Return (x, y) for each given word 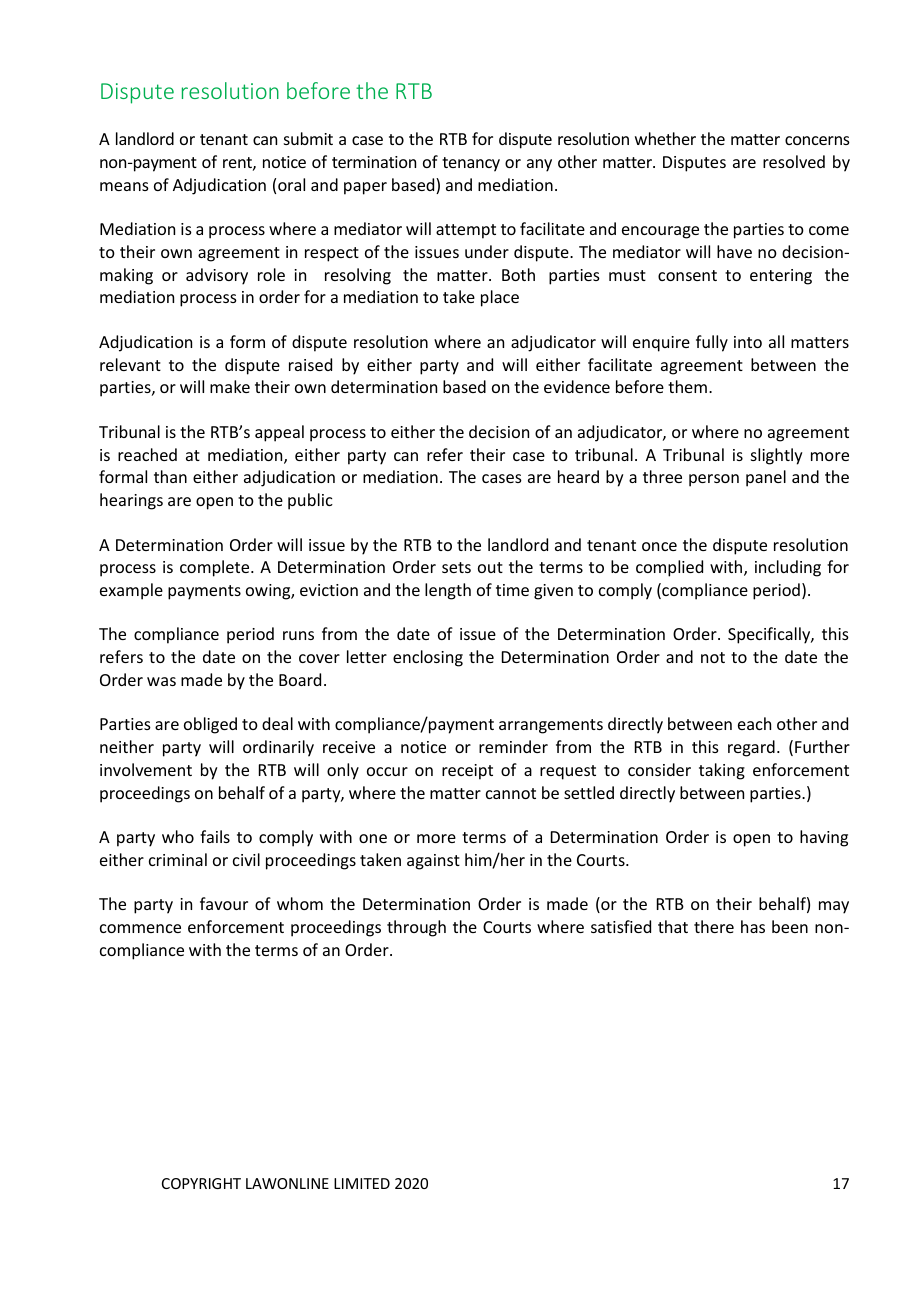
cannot (511, 793)
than (170, 476)
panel (766, 478)
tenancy (471, 164)
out (490, 567)
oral (291, 184)
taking (722, 771)
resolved (794, 161)
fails (215, 836)
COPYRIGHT (201, 1183)
